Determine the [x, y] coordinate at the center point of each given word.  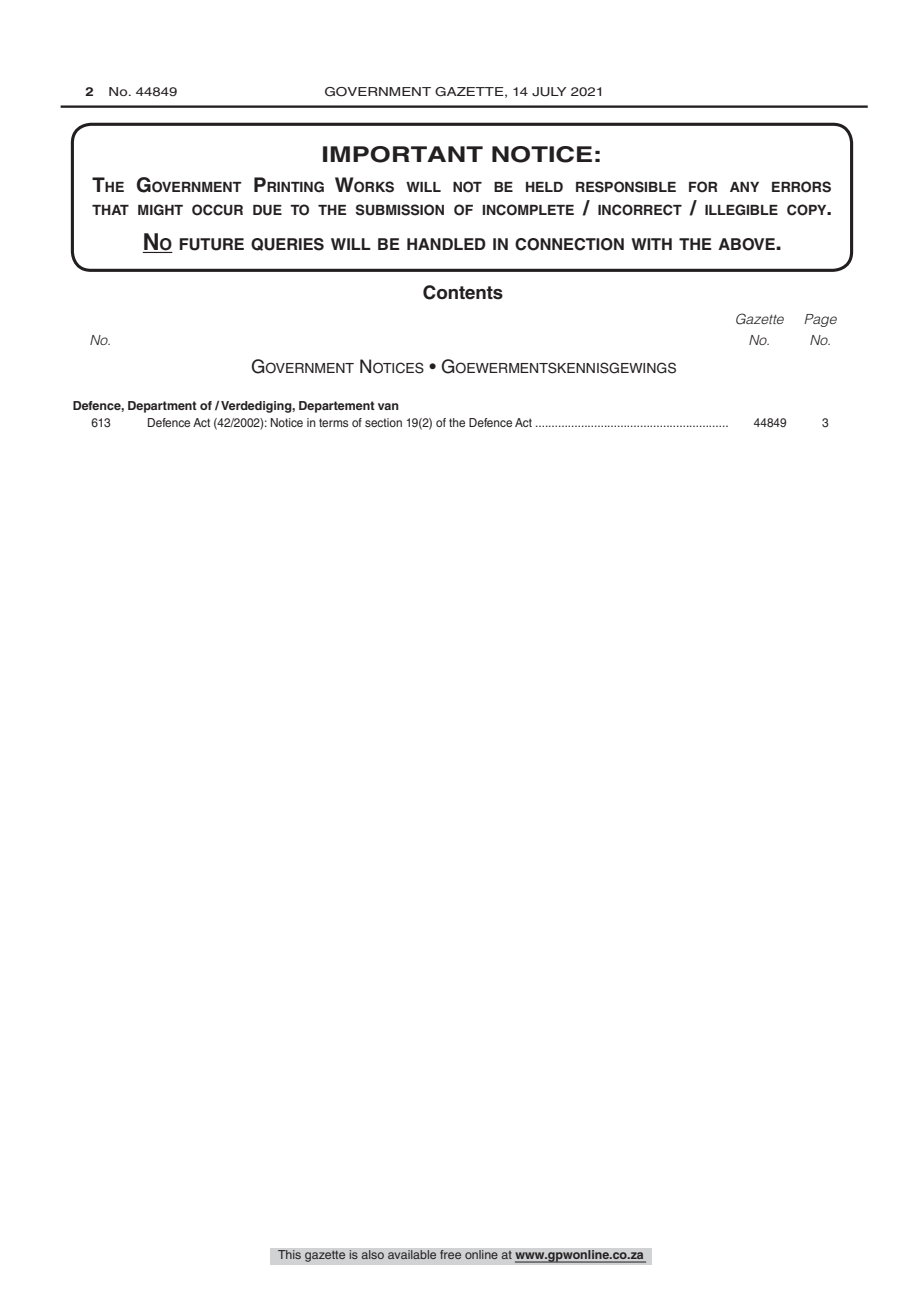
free [451, 1255]
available [412, 1255]
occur [217, 210]
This [289, 1255]
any [744, 187]
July [549, 92]
